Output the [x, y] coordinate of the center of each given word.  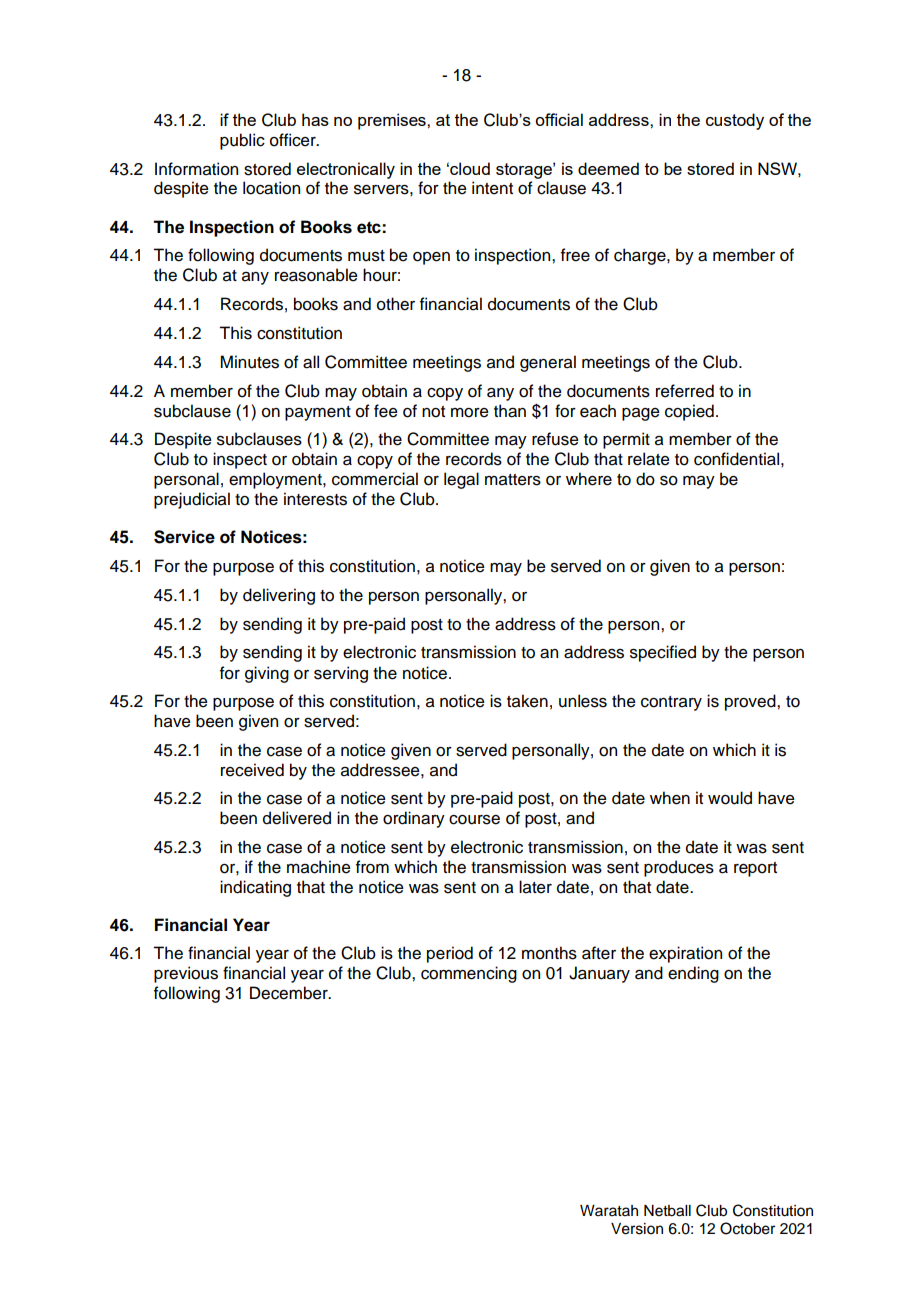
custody [735, 121]
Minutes [249, 362]
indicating [255, 888]
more [470, 413]
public [242, 141]
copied [689, 412]
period [450, 954]
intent [492, 188]
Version [637, 1229]
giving [267, 674]
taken [527, 701]
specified [663, 653]
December [290, 993]
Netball [667, 1211]
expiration [685, 954]
